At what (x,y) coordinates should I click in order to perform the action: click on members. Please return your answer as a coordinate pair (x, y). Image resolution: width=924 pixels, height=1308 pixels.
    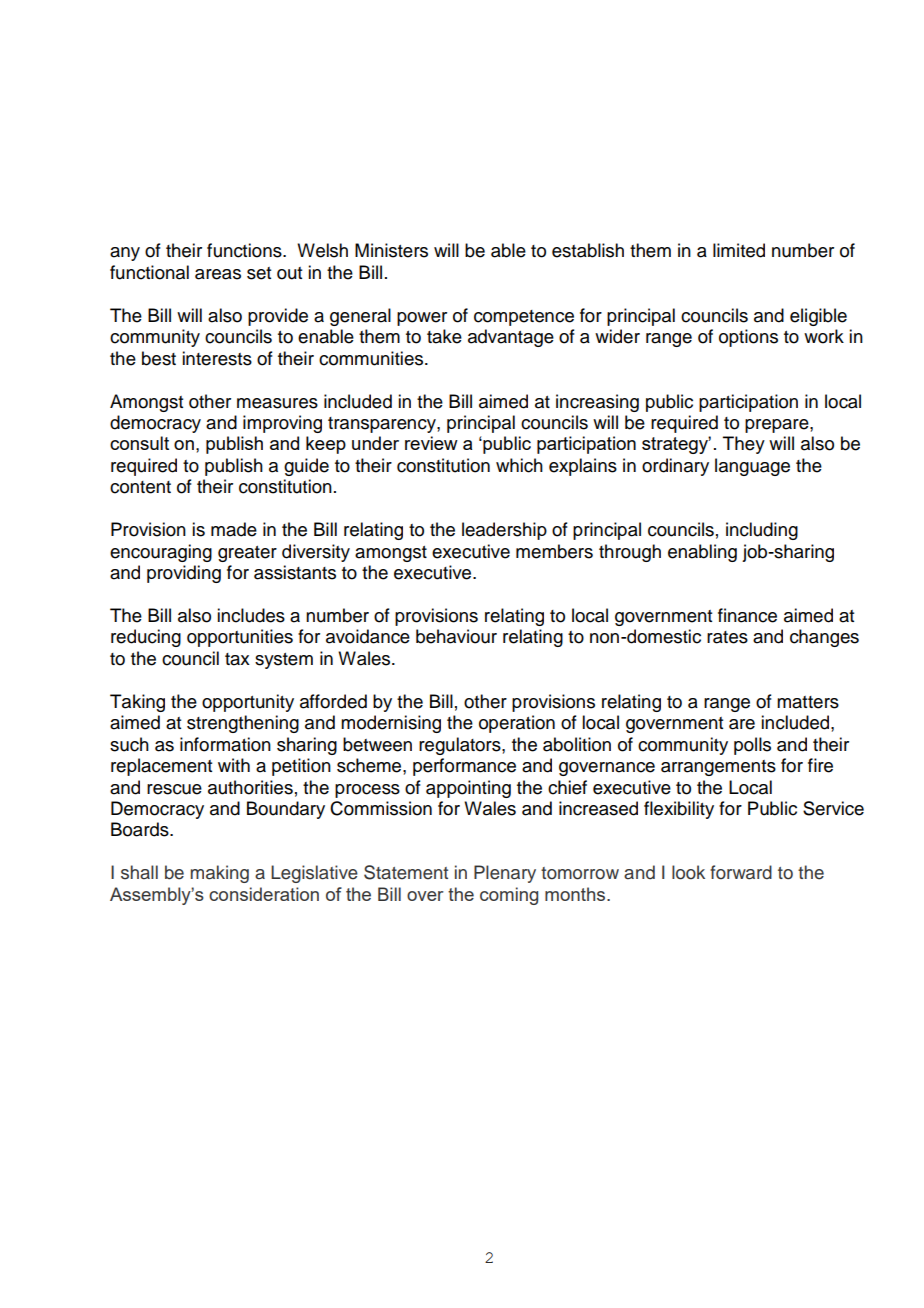
    Looking at the image, I should click on (554, 551).
